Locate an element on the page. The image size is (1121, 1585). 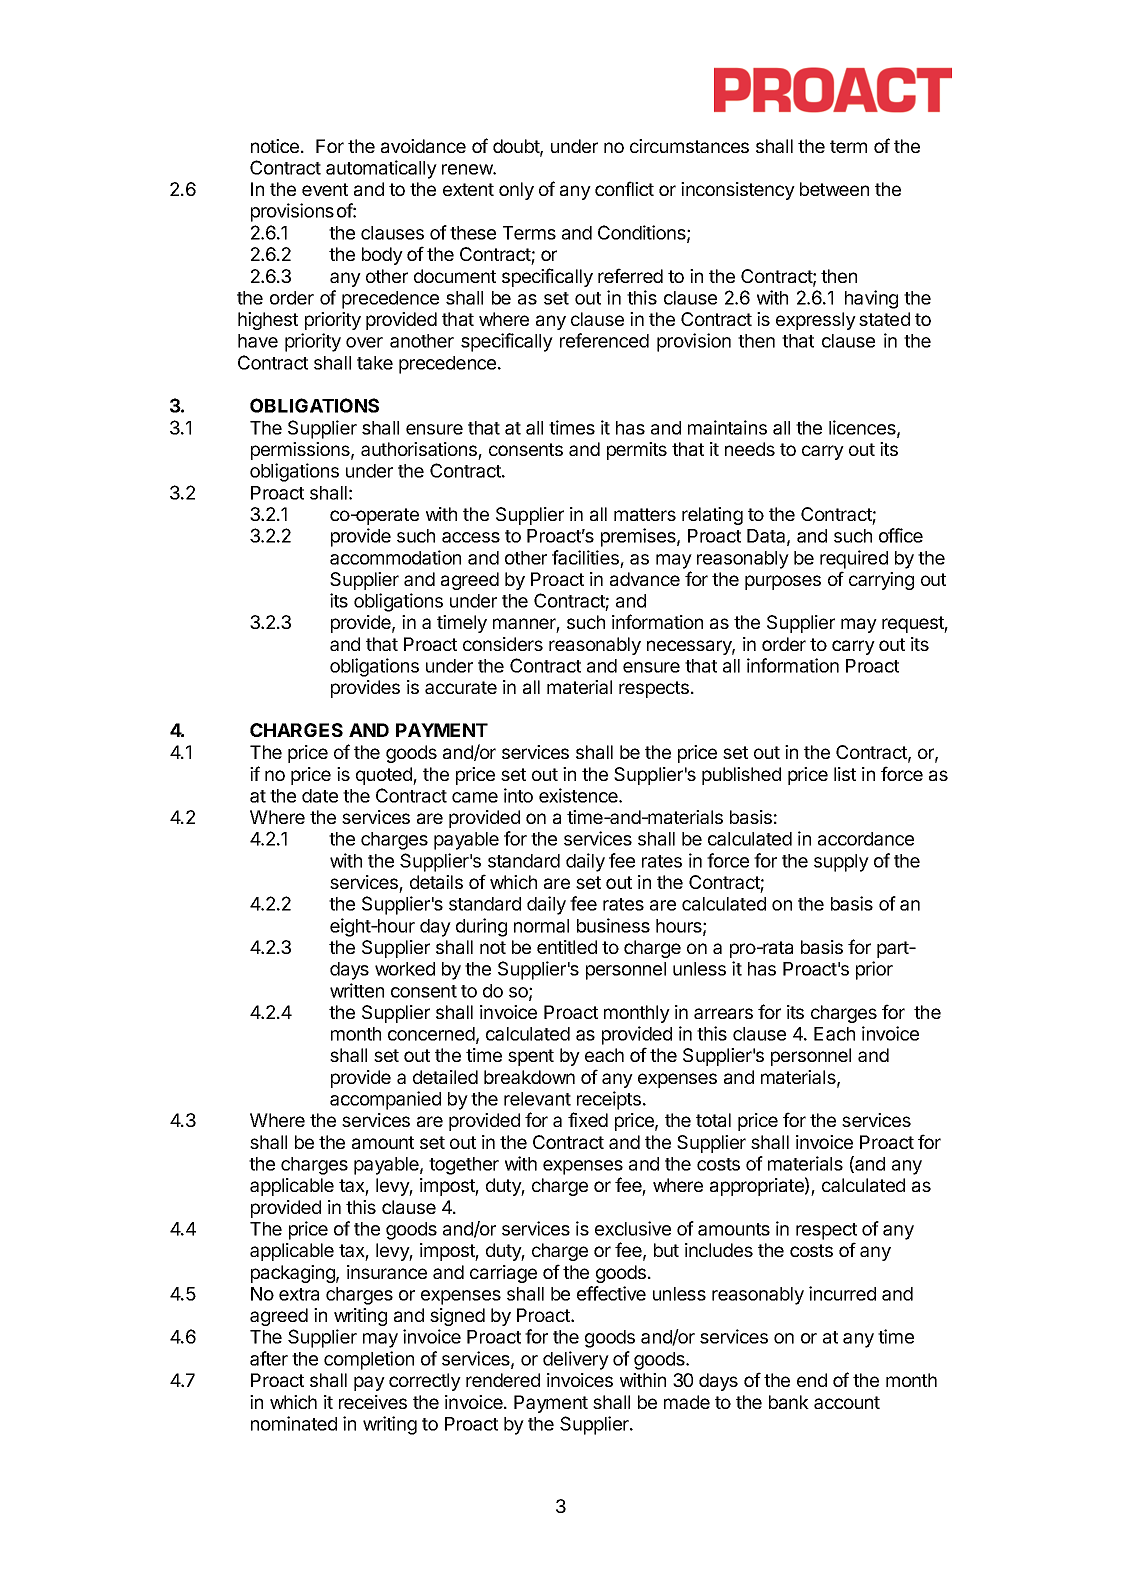
list is located at coordinates (845, 774).
